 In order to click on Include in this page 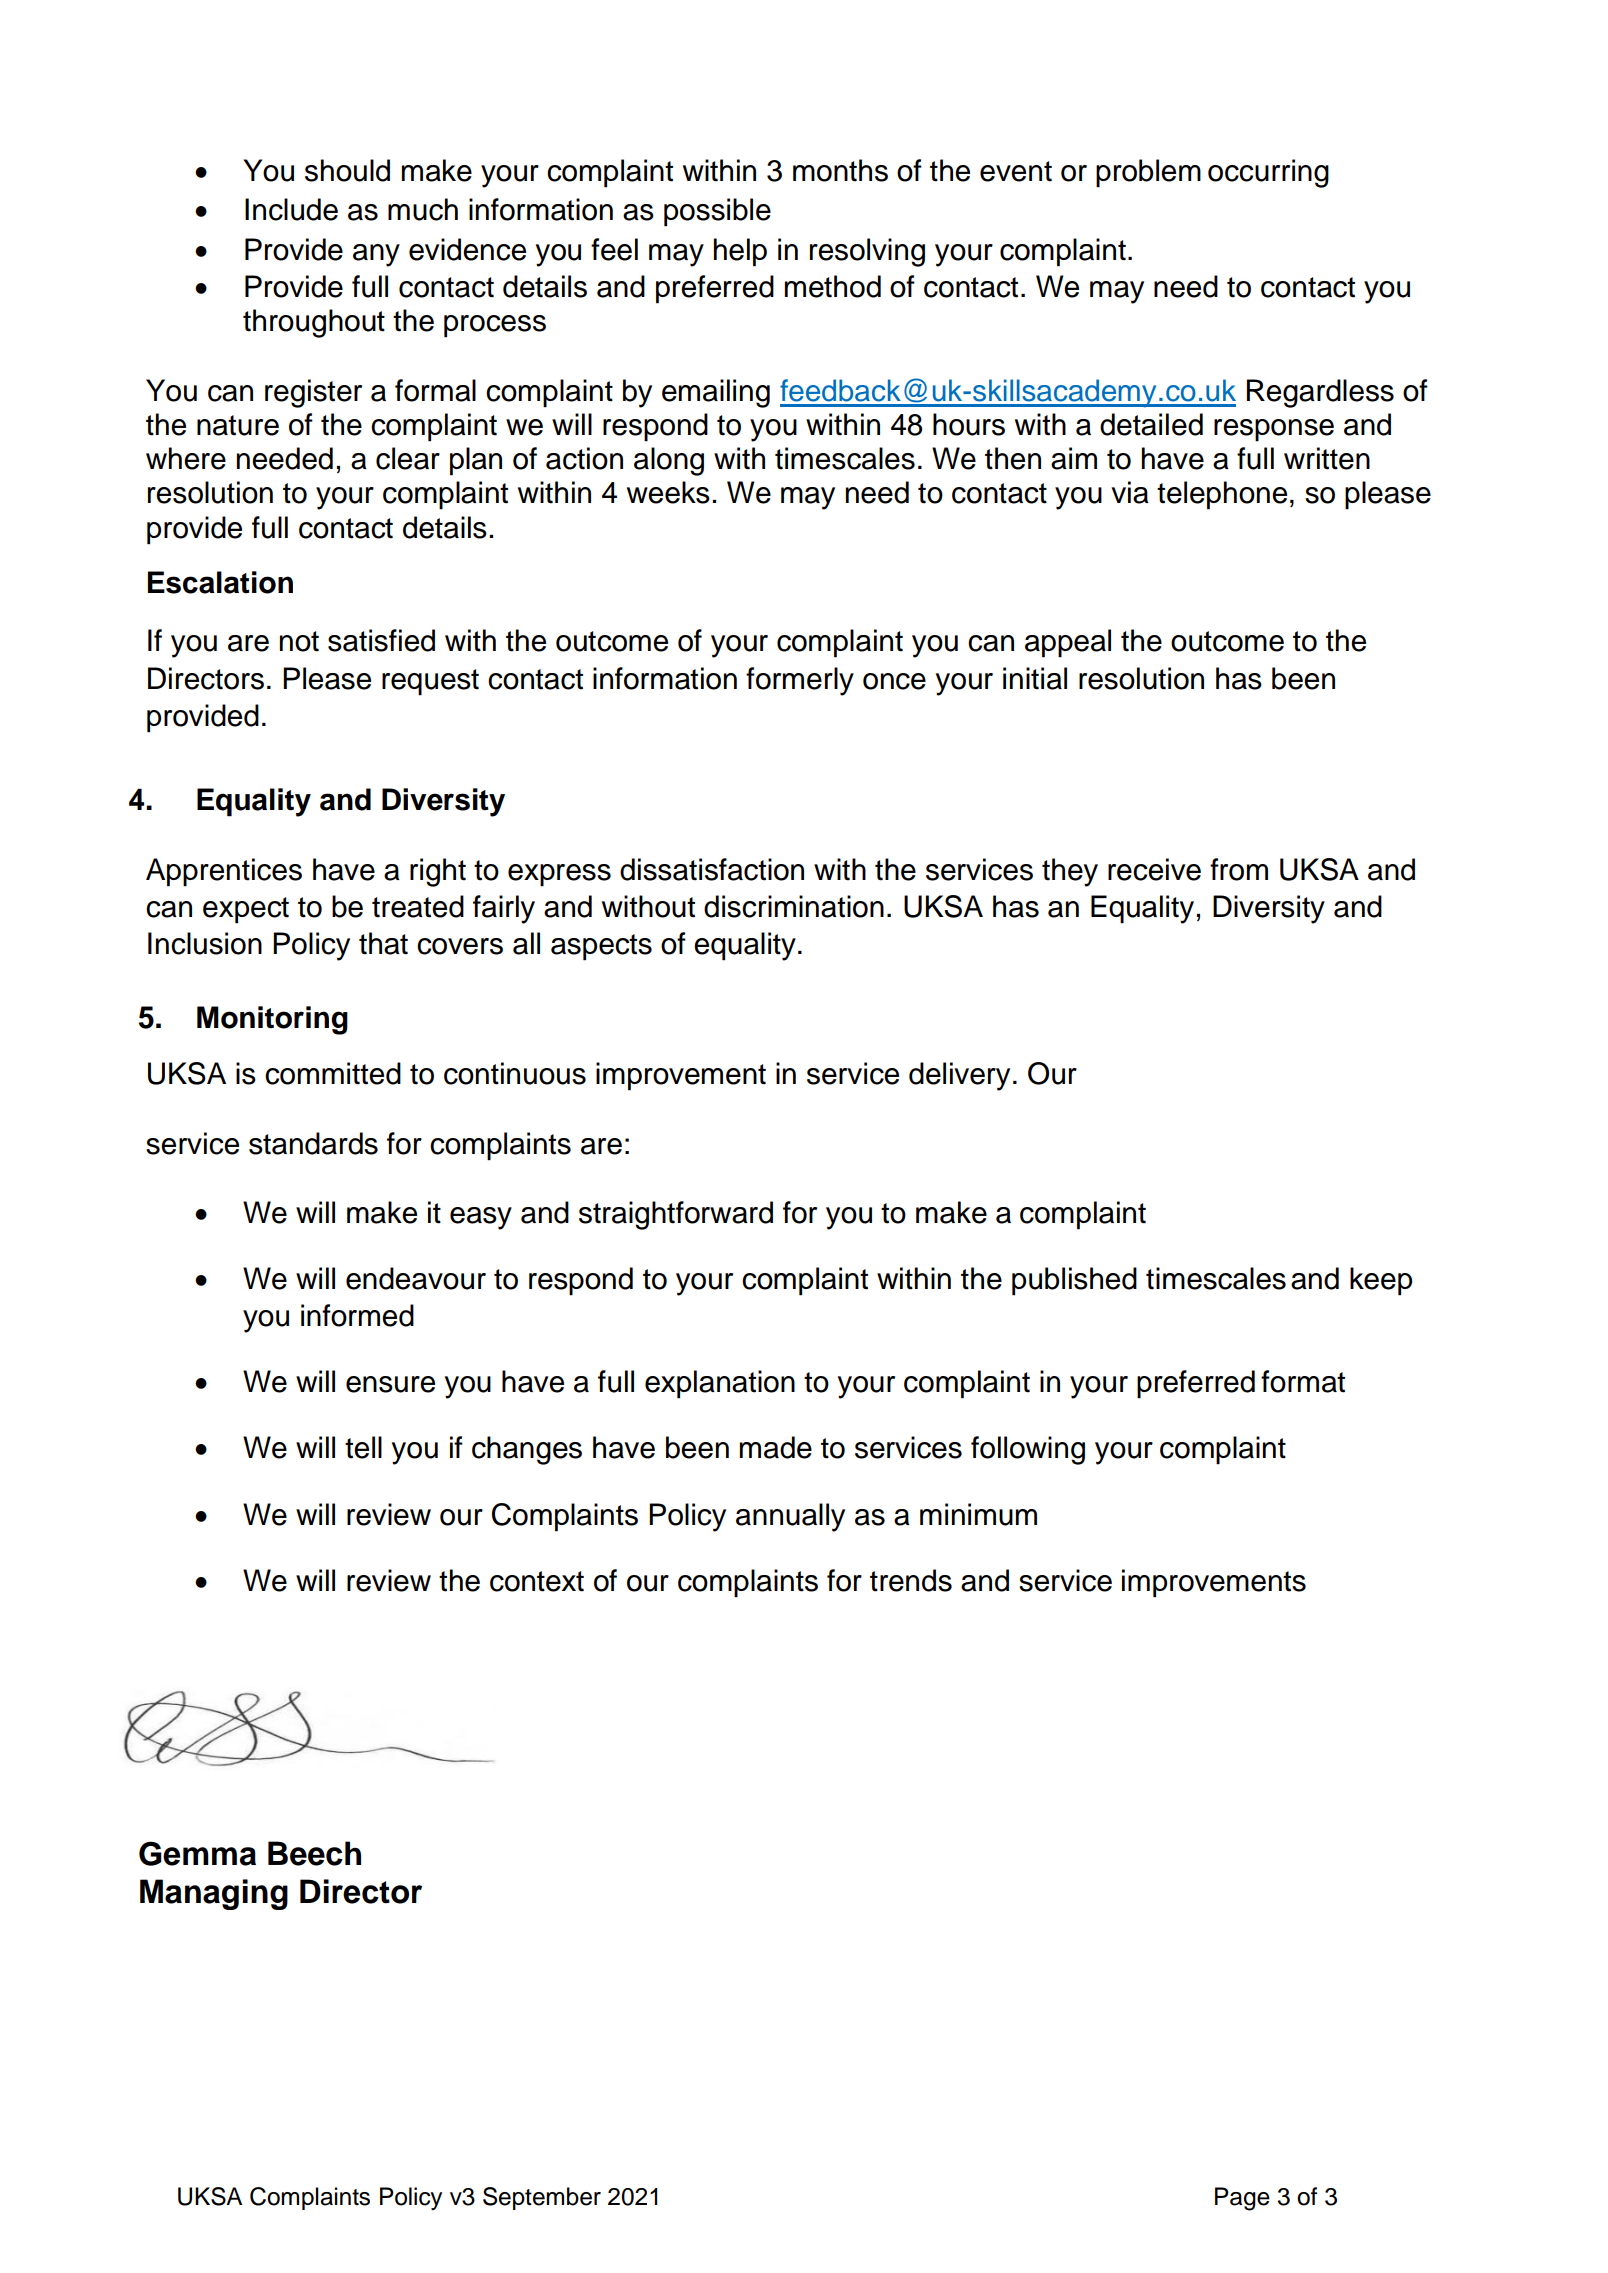, I will do `click(291, 209)`.
